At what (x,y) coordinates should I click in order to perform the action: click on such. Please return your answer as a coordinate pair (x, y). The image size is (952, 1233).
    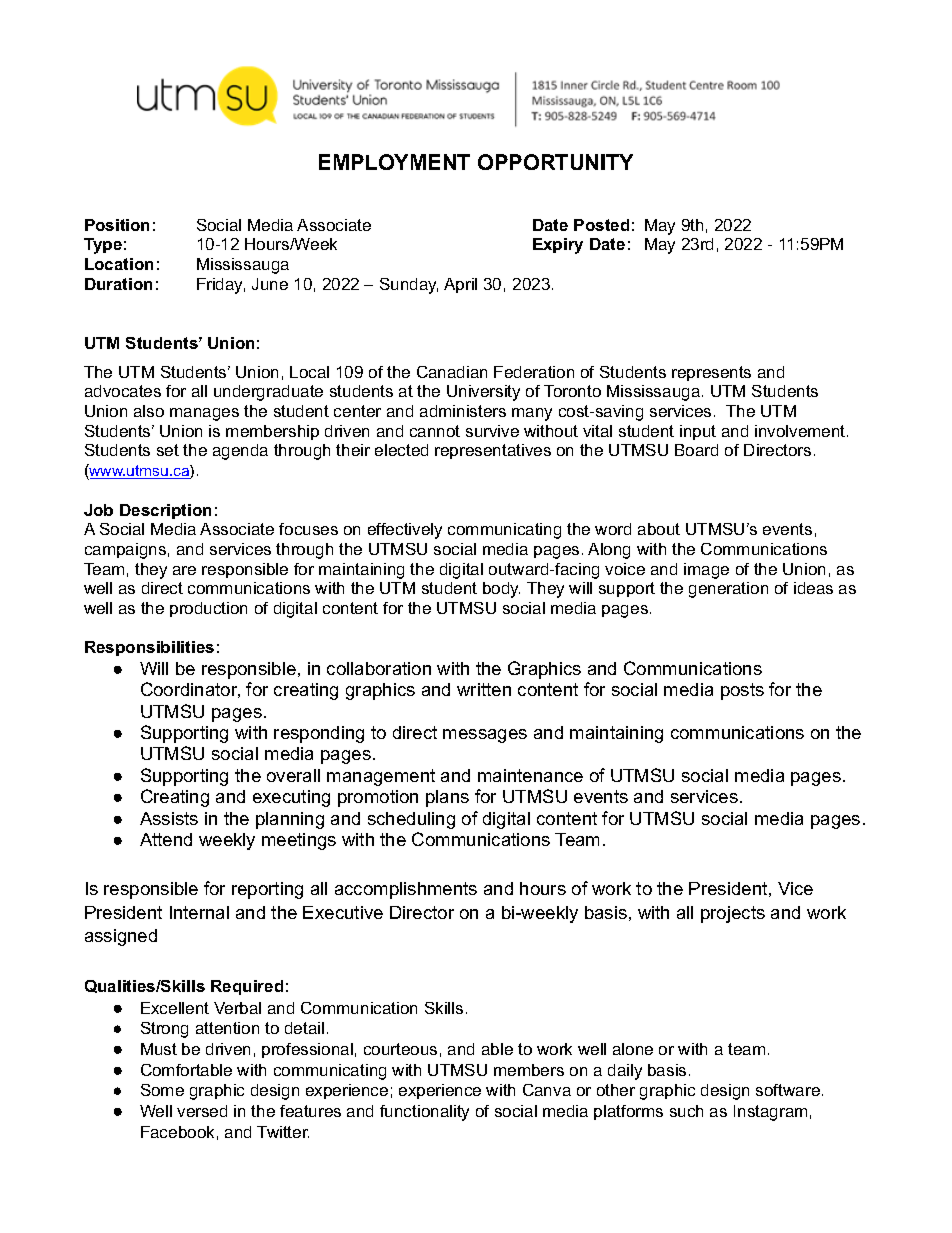
    Looking at the image, I should click on (686, 1111).
